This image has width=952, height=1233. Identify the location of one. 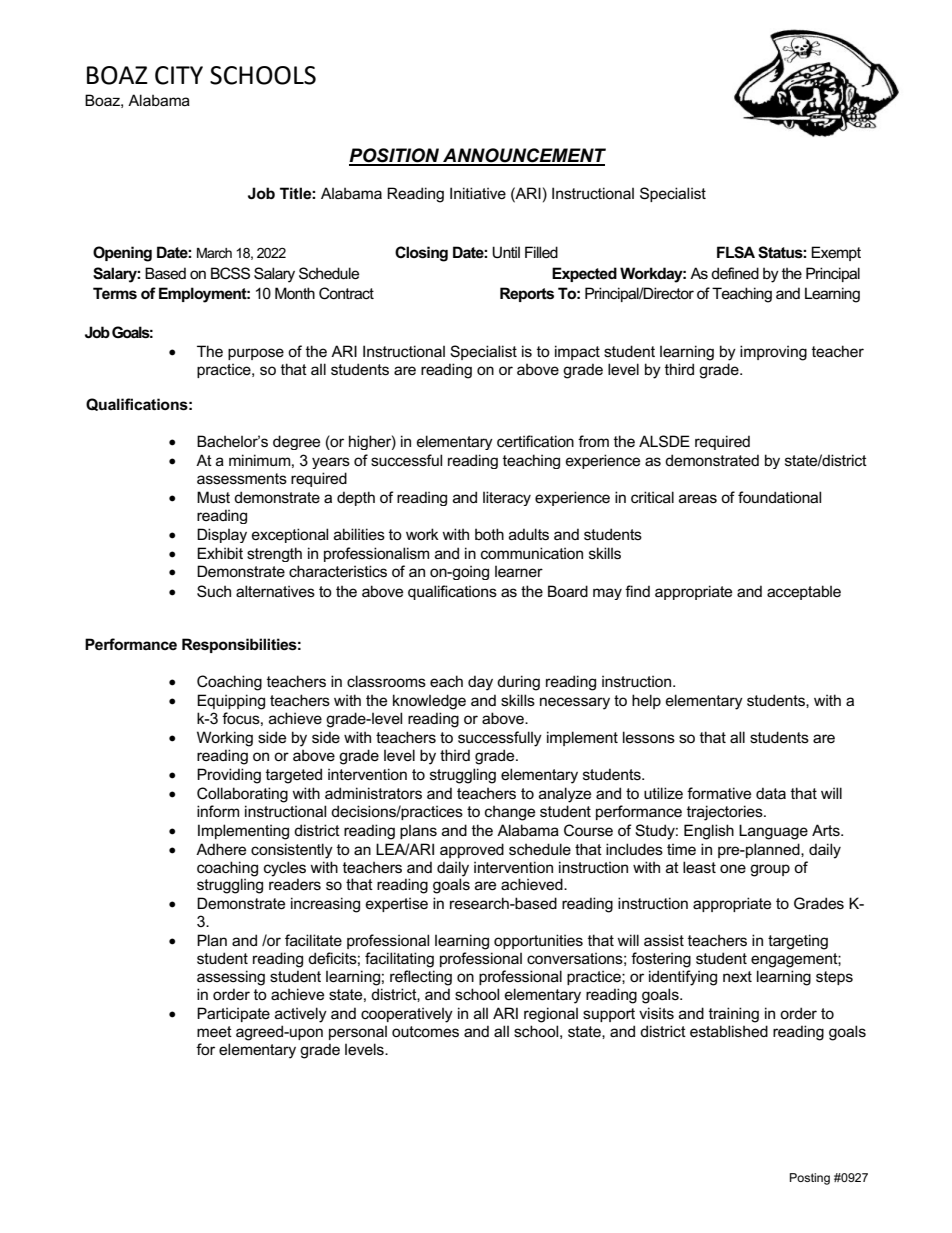
(733, 868).
